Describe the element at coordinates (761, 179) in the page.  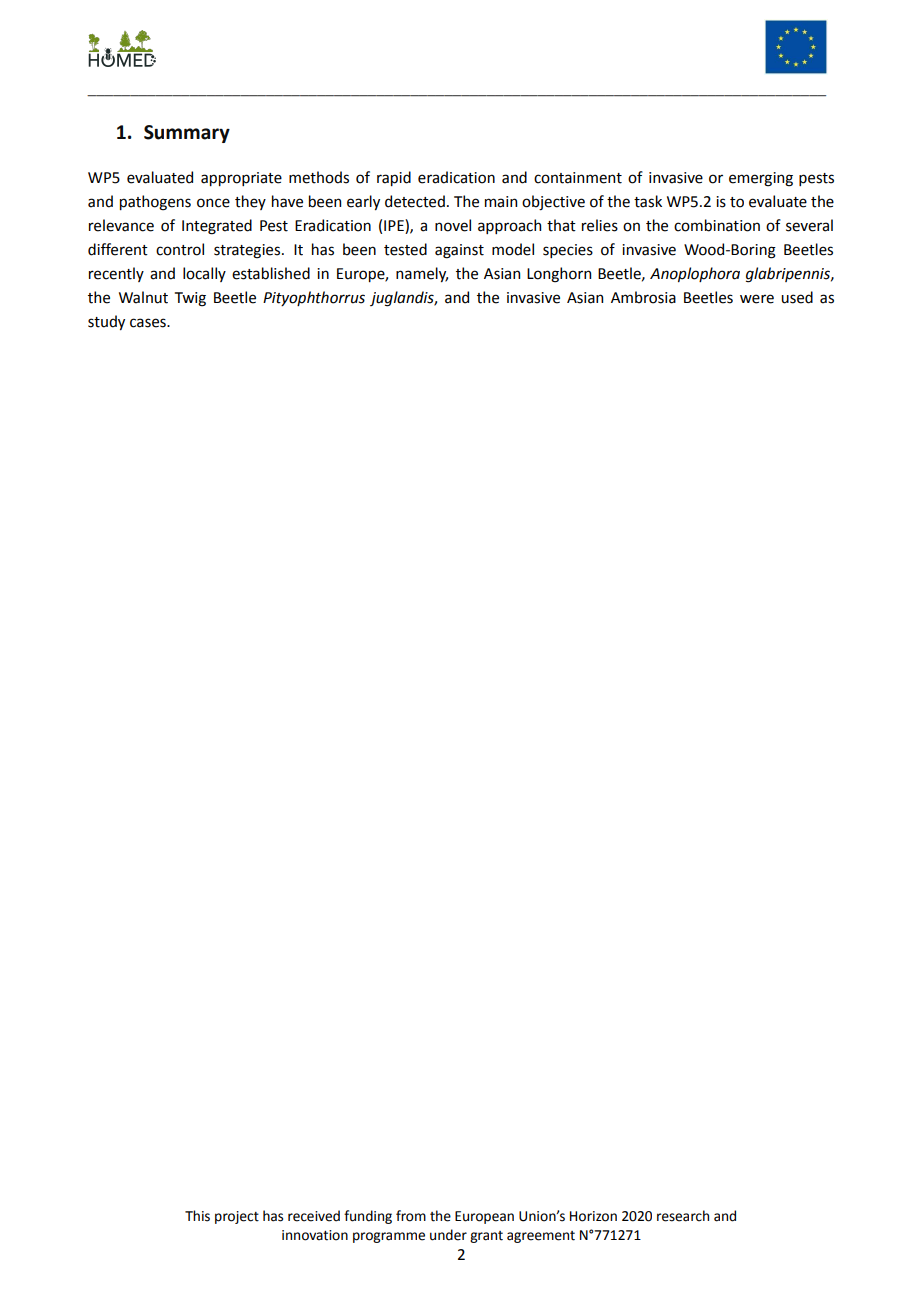
I see `emerging` at that location.
